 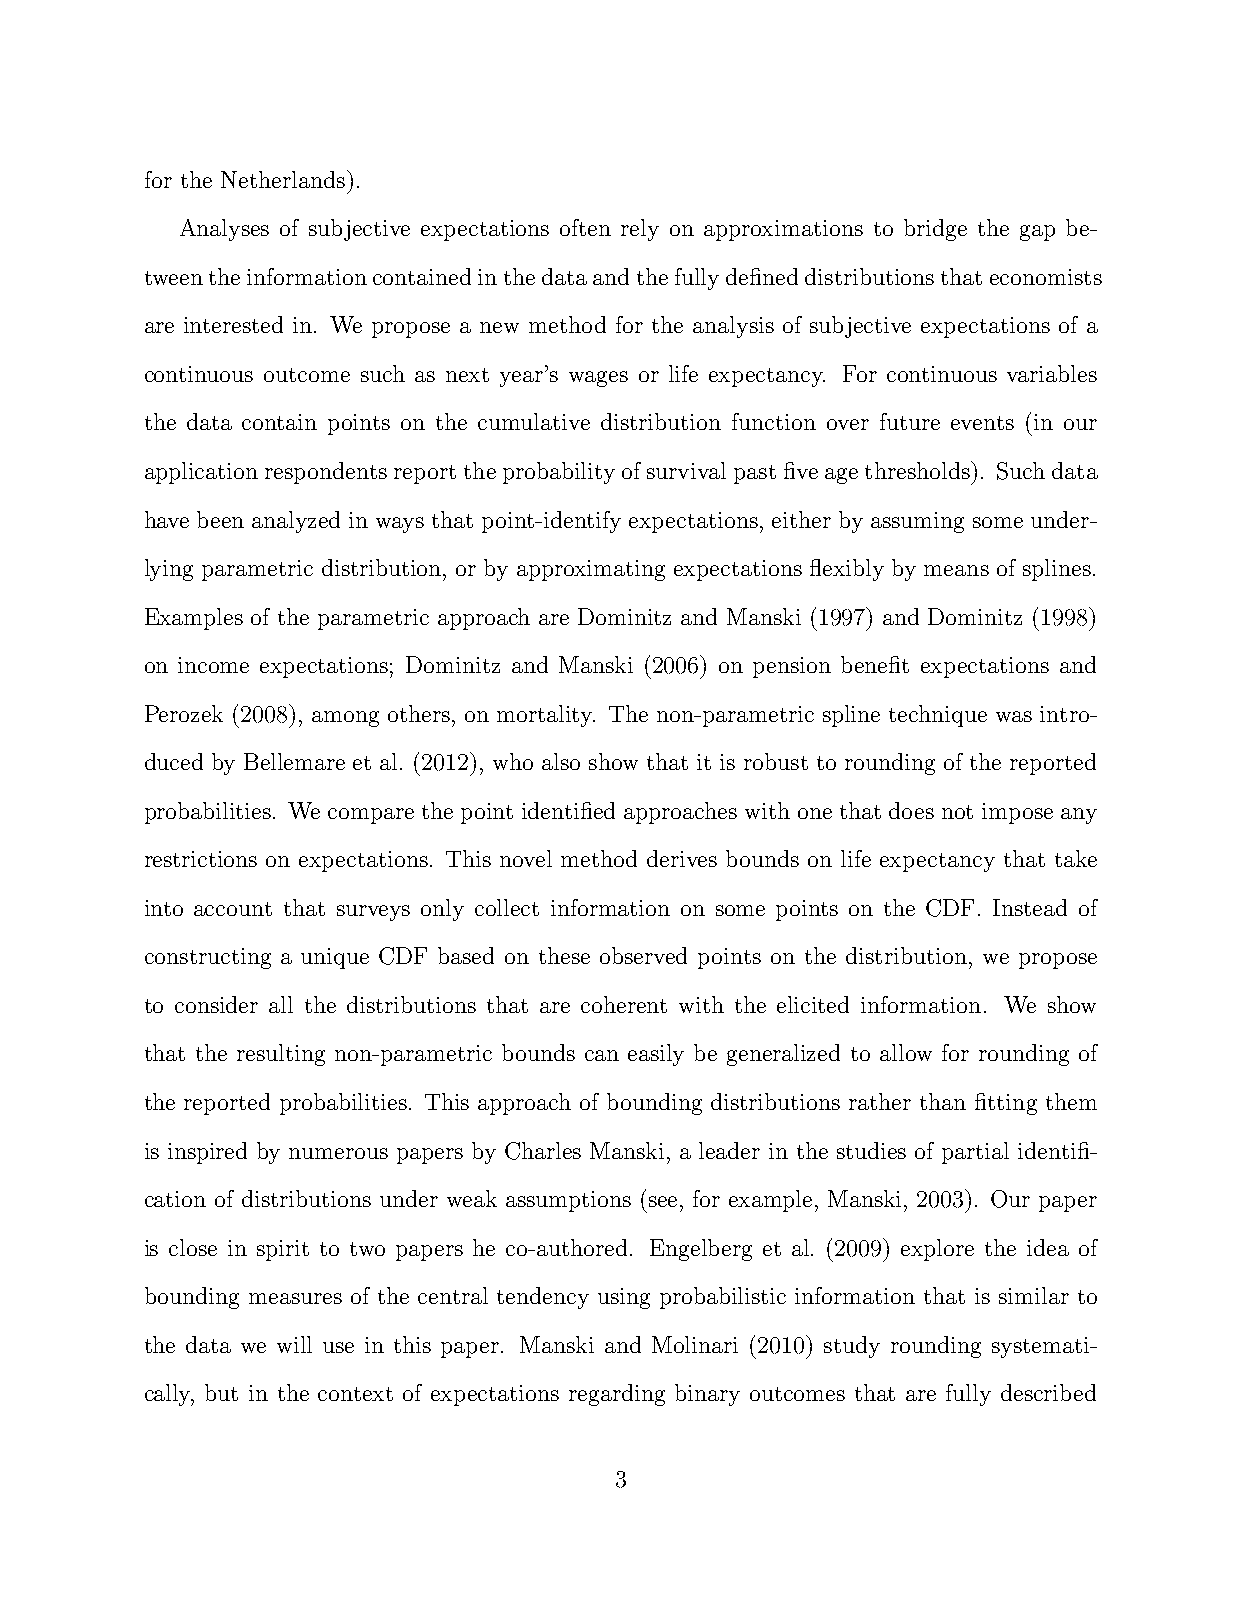 What do you see at coordinates (957, 812) in the document?
I see `not` at bounding box center [957, 812].
